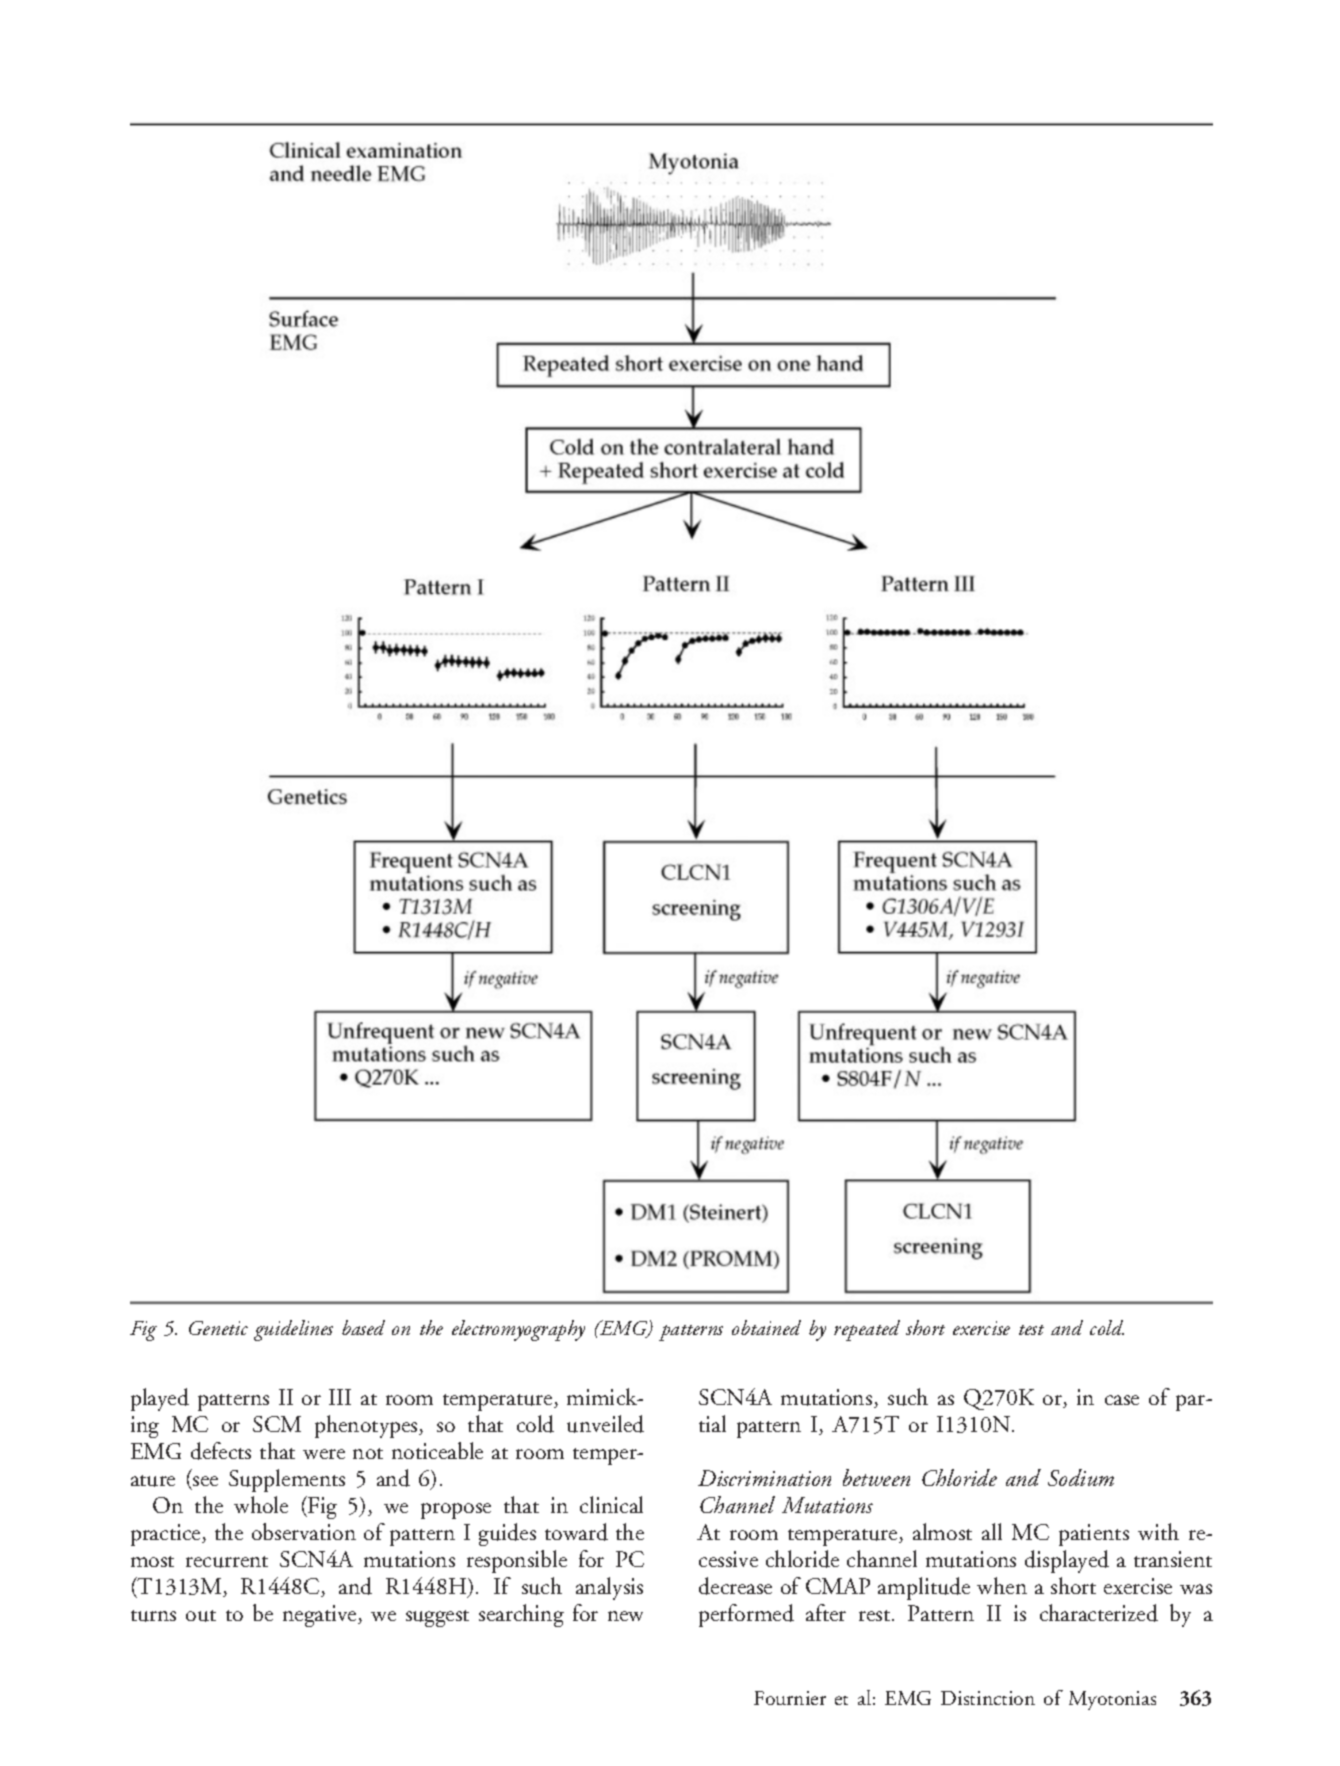 The height and width of the screenshot is (1766, 1340). Describe the element at coordinates (1094, 1535) in the screenshot. I see `patients` at that location.
